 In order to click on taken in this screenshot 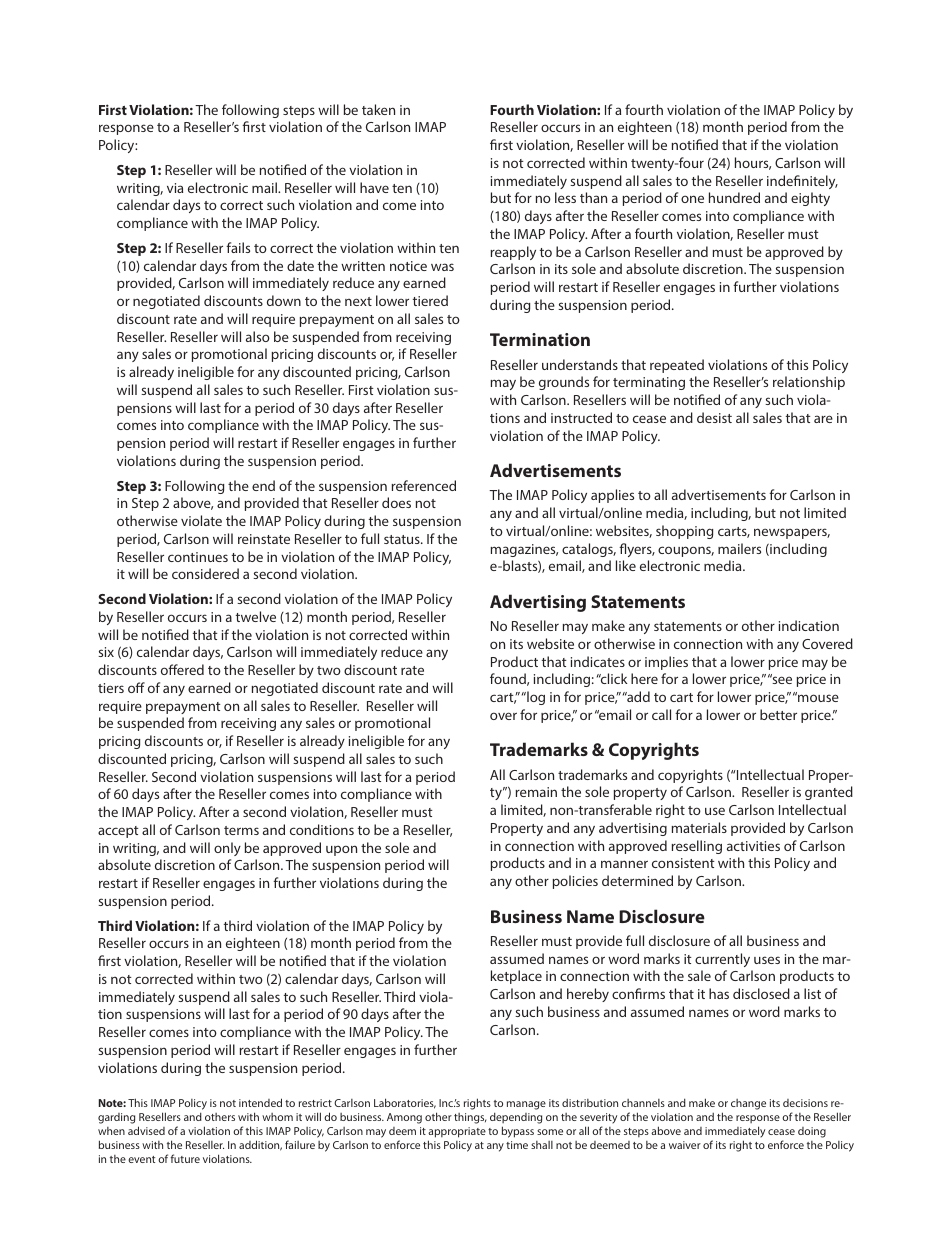, I will do `click(378, 109)`.
